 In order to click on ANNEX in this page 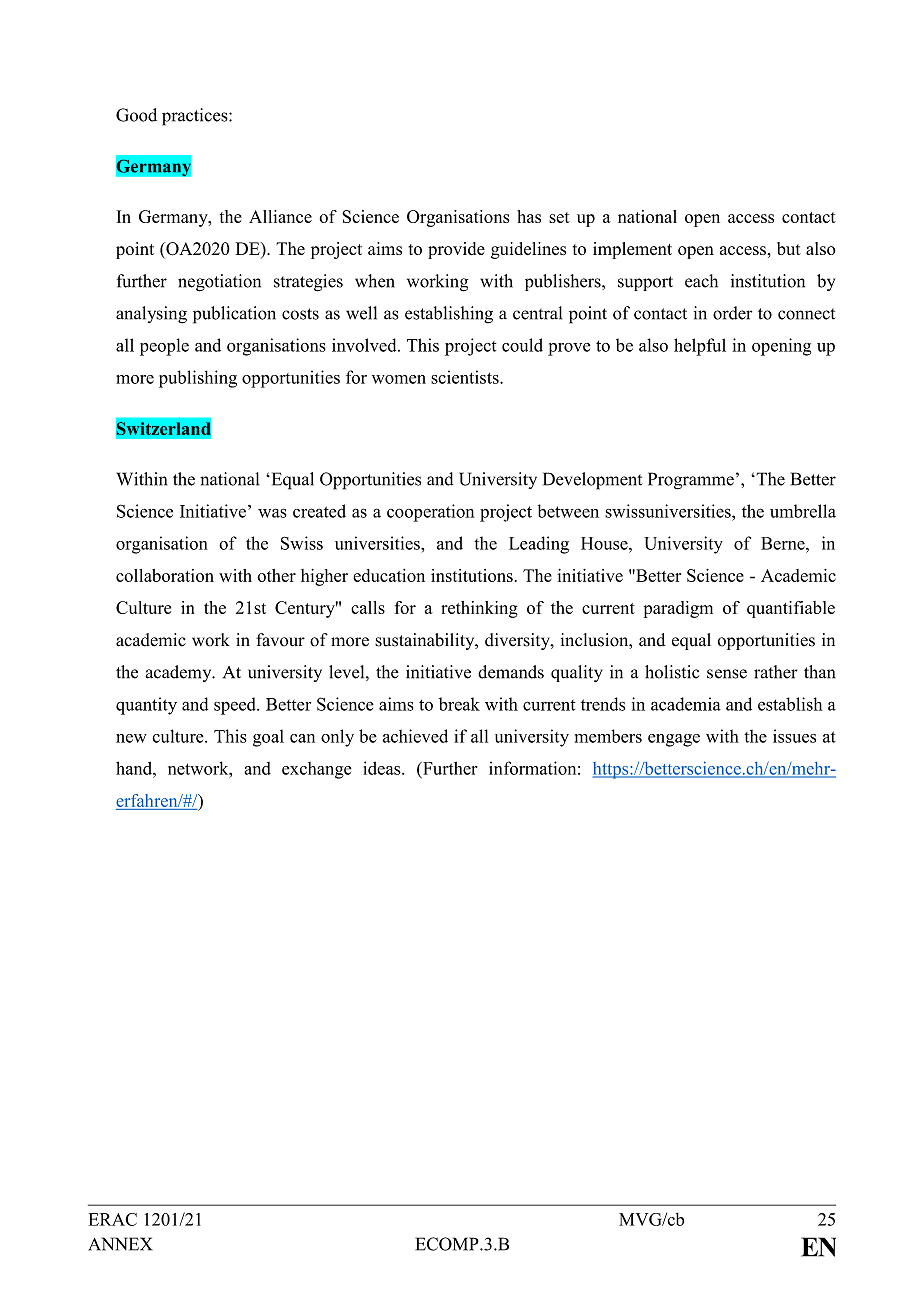, I will do `click(120, 1244)`.
